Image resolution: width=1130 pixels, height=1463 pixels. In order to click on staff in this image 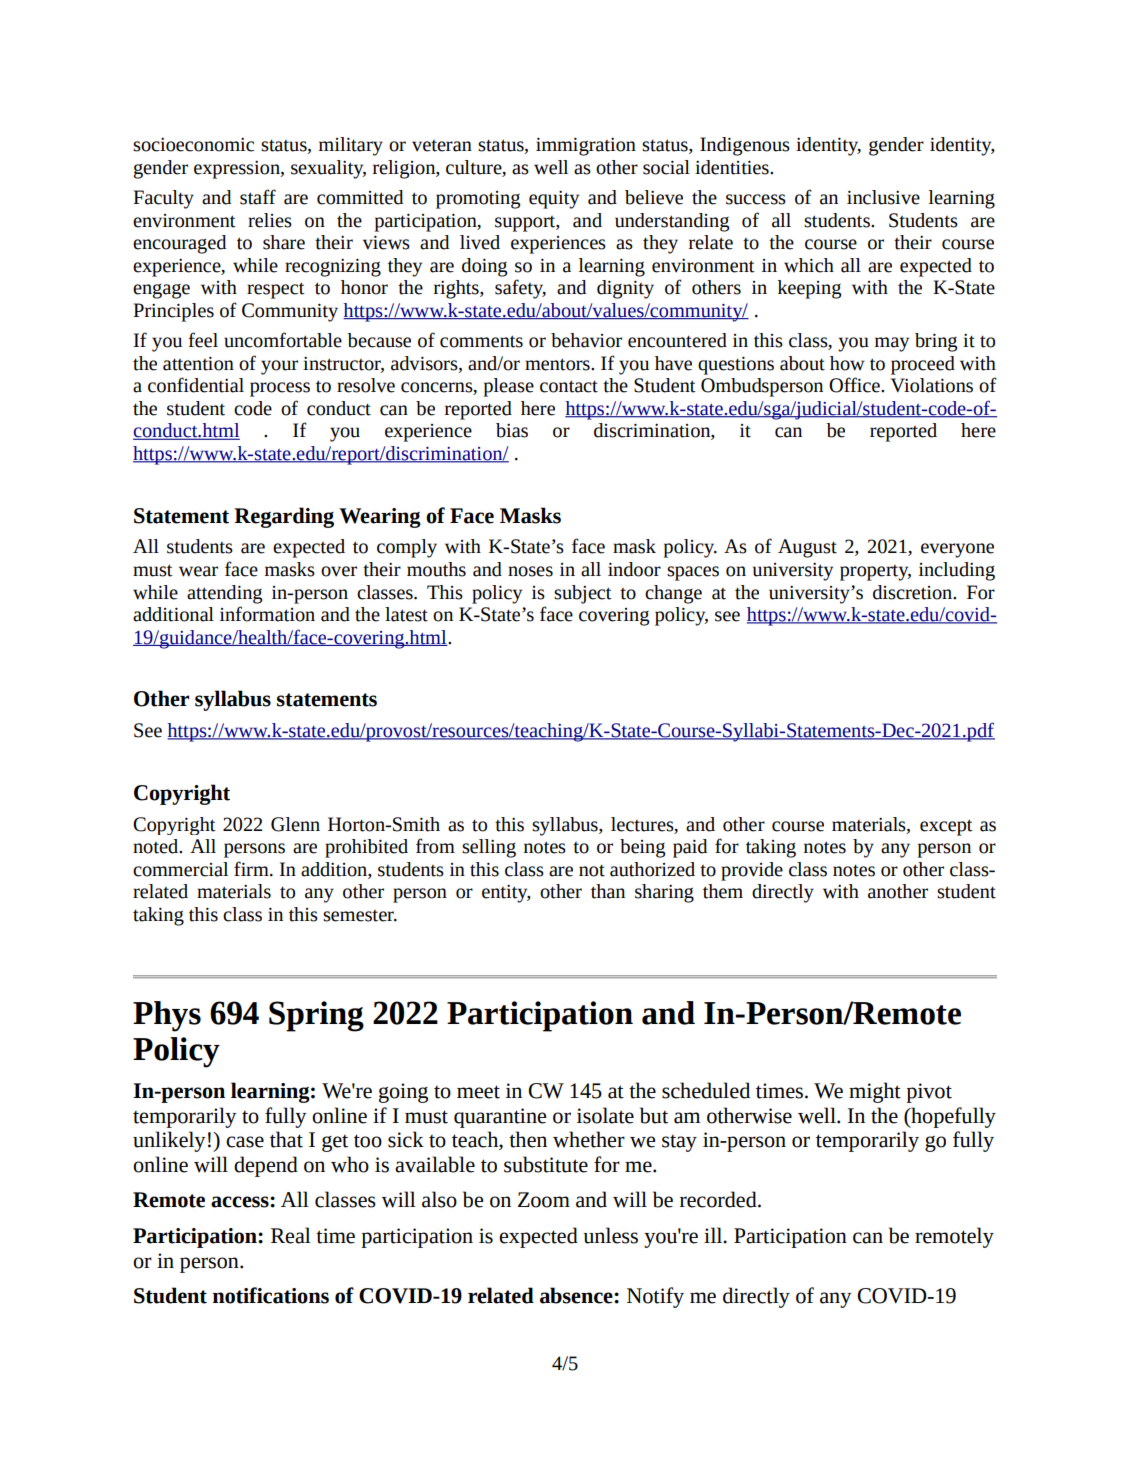, I will do `click(258, 197)`.
